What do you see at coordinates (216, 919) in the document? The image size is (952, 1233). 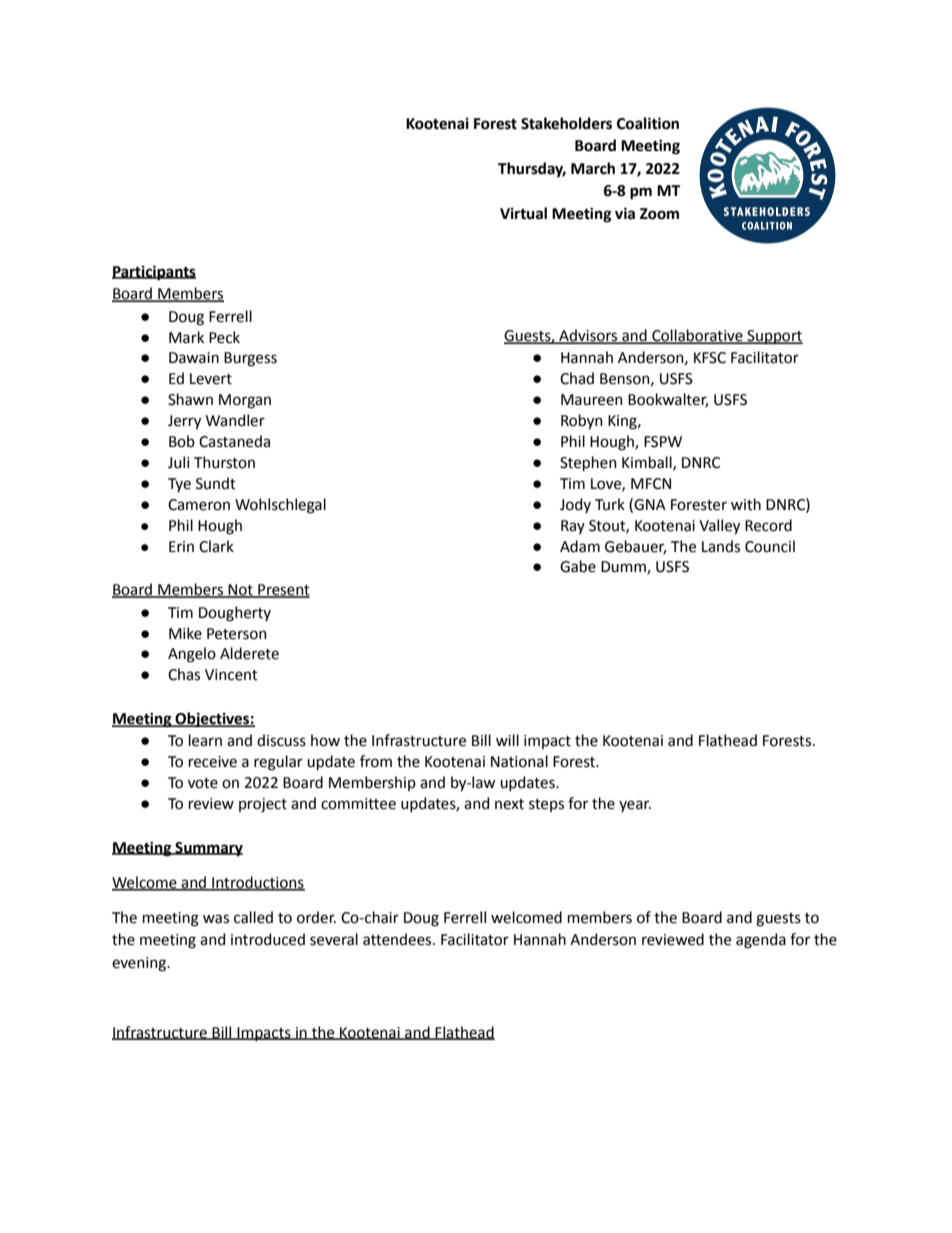 I see `was` at bounding box center [216, 919].
